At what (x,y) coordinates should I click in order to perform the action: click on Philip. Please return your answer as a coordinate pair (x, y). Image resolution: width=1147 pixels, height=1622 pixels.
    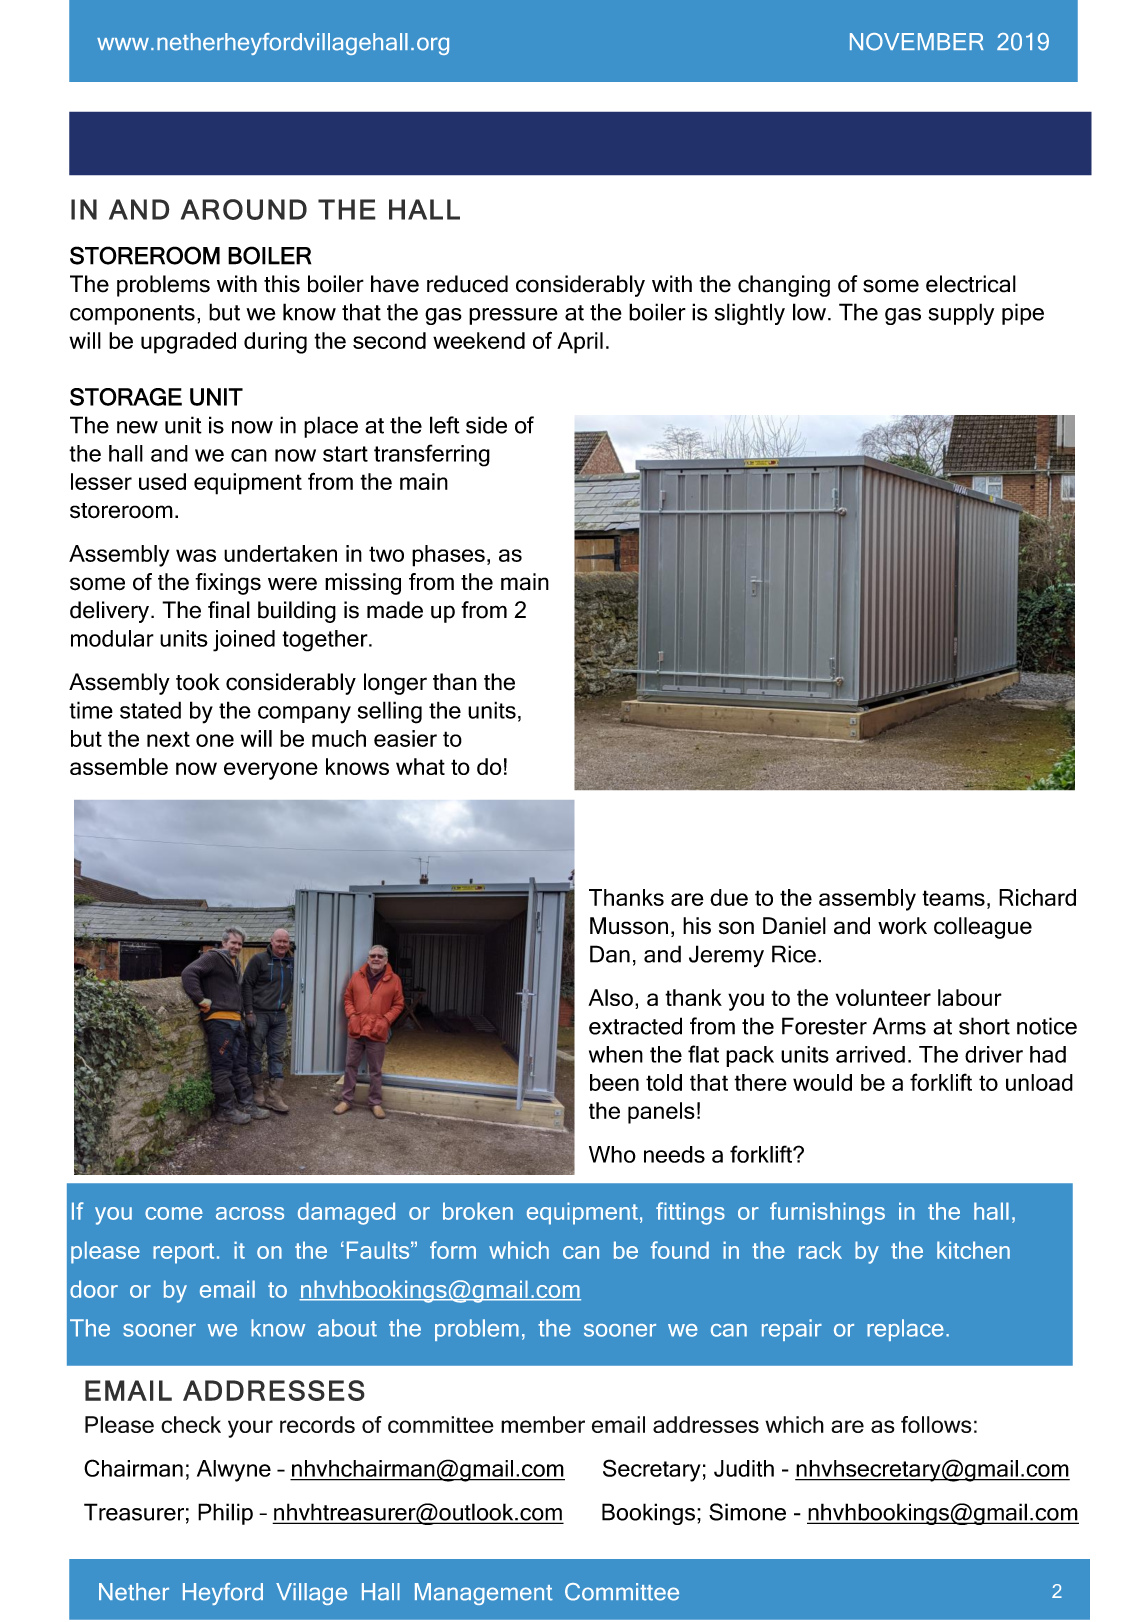
    Looking at the image, I should click on (225, 1514).
